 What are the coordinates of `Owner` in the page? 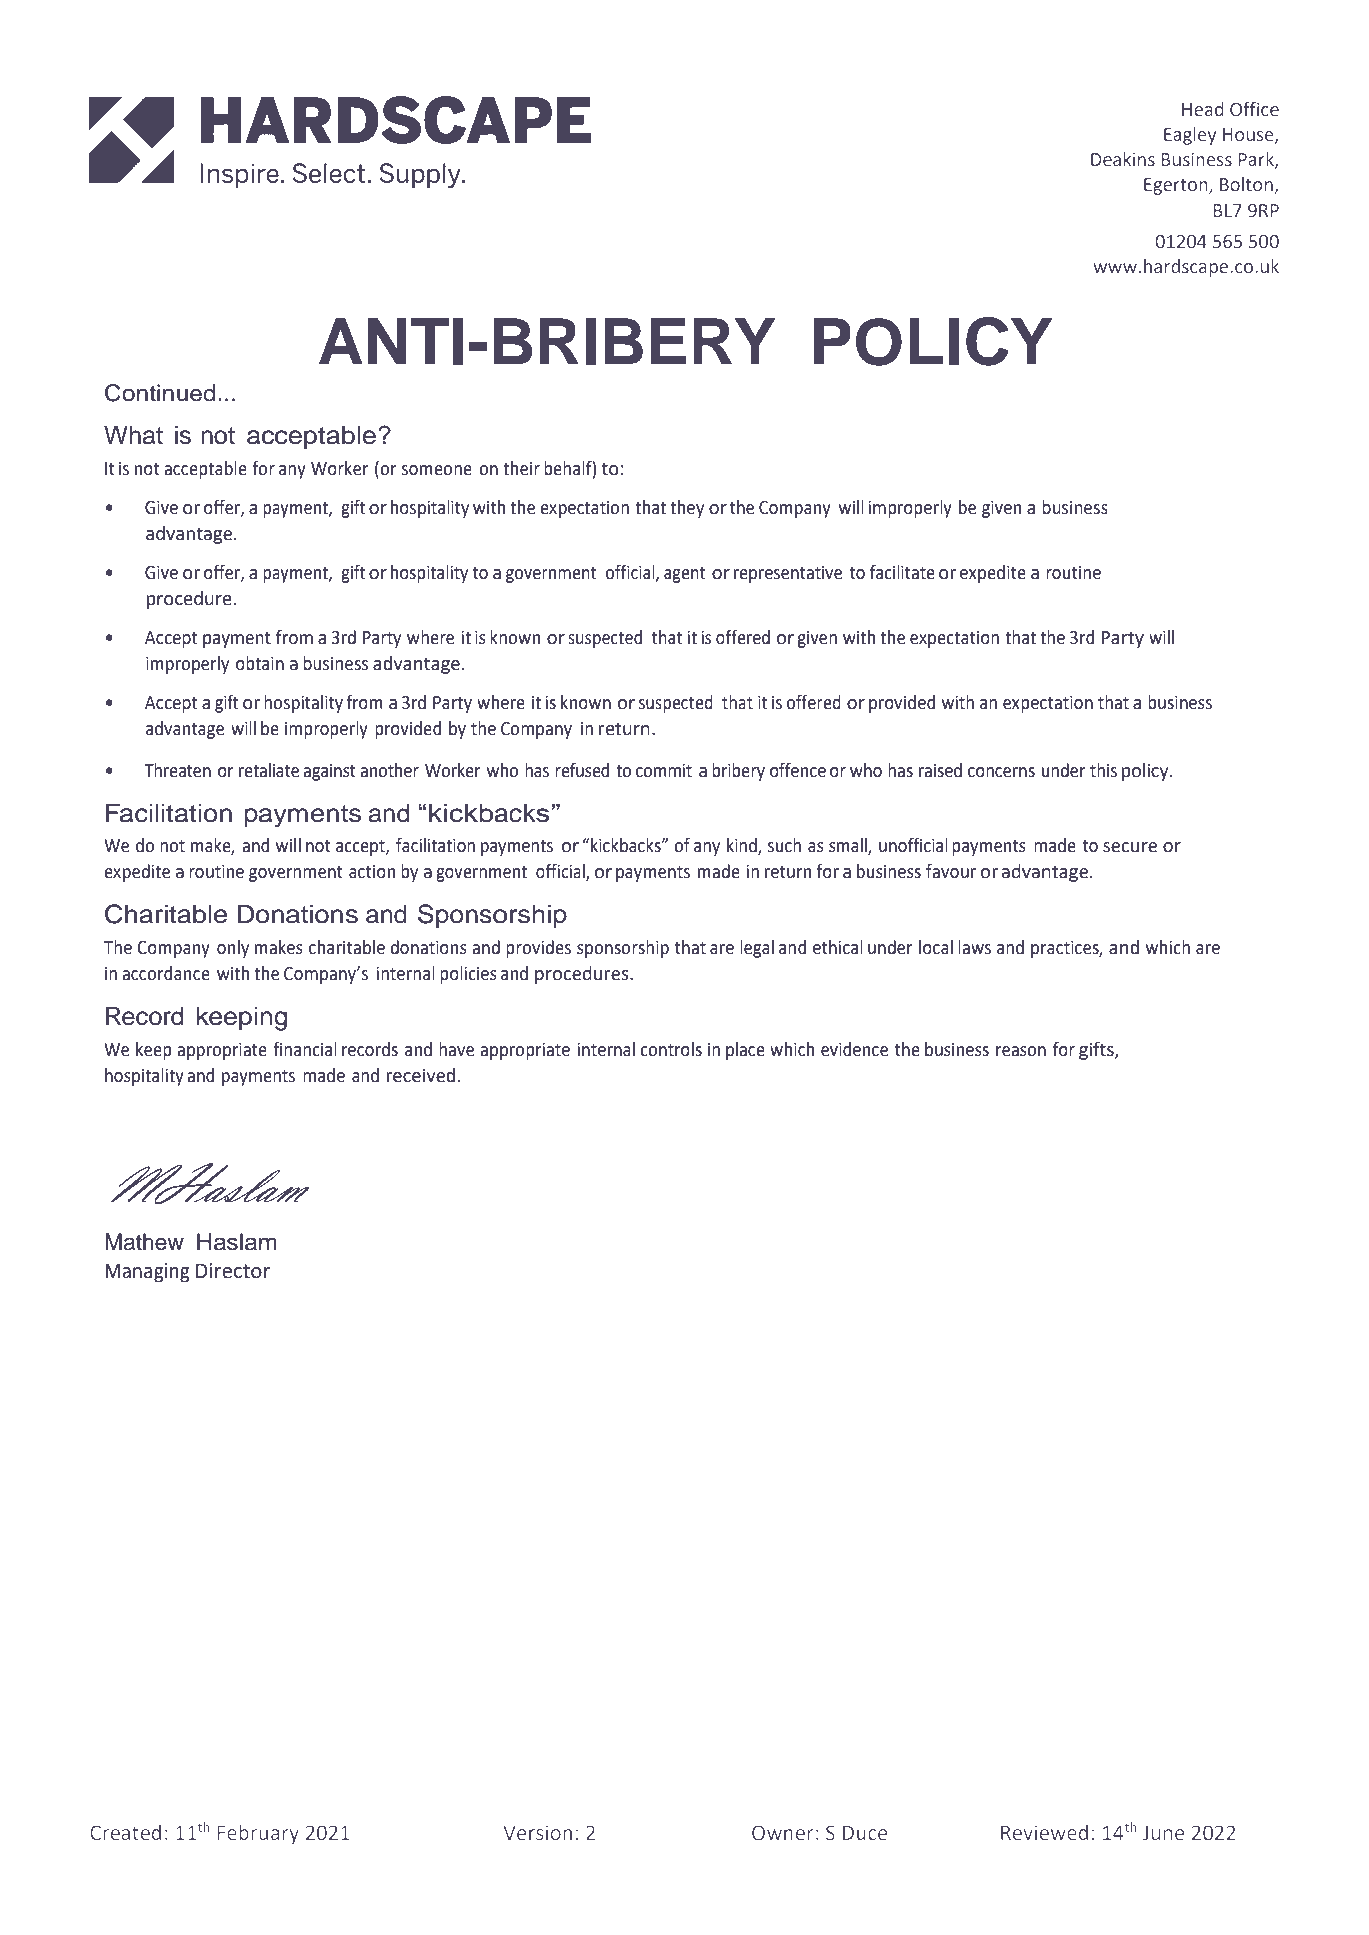 It's located at (783, 1833).
